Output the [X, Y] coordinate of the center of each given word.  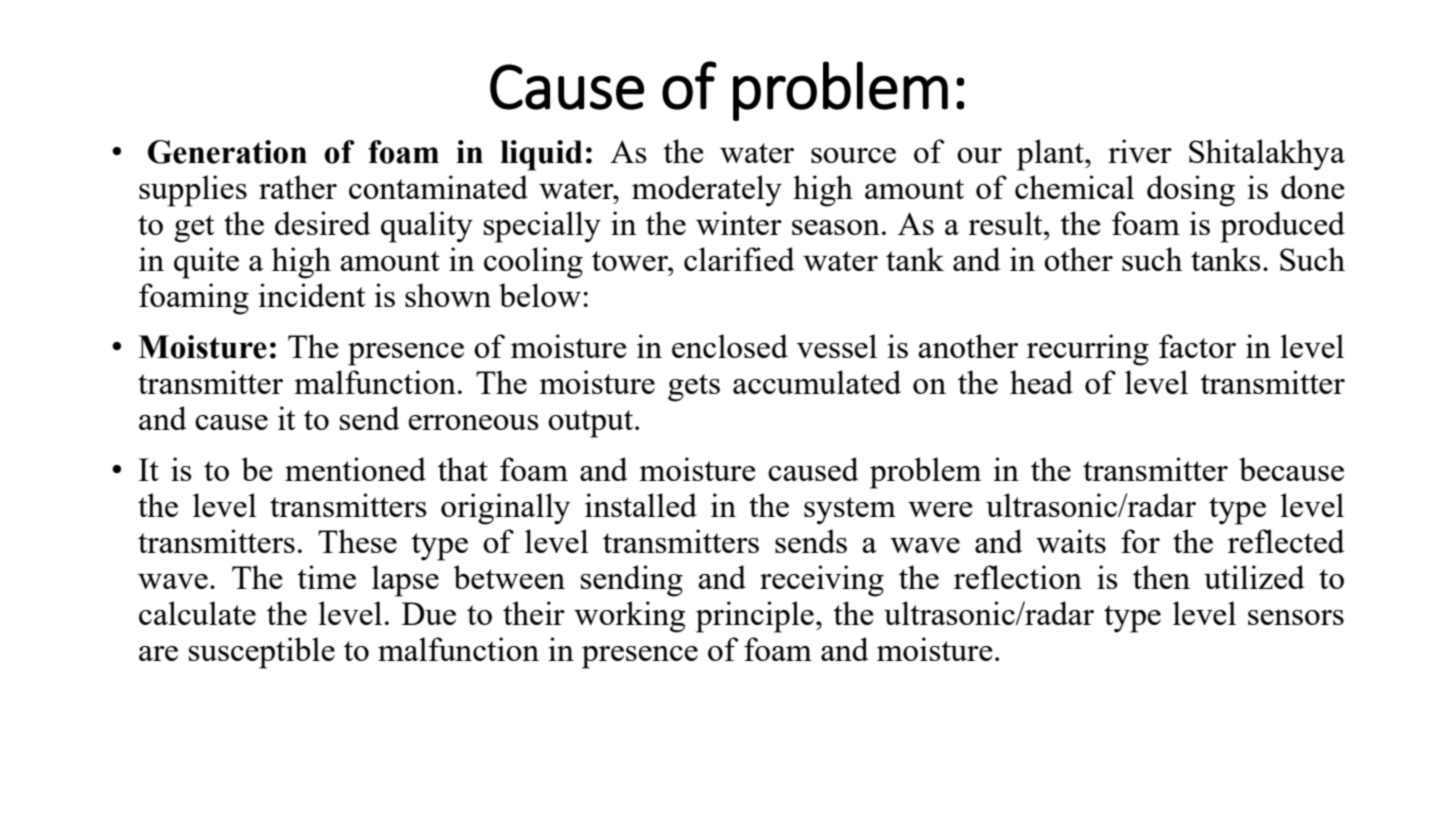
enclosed [730, 346]
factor [1197, 346]
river [1140, 151]
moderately [707, 191]
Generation [227, 152]
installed [641, 505]
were [940, 509]
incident [312, 295]
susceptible [262, 653]
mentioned [355, 469]
